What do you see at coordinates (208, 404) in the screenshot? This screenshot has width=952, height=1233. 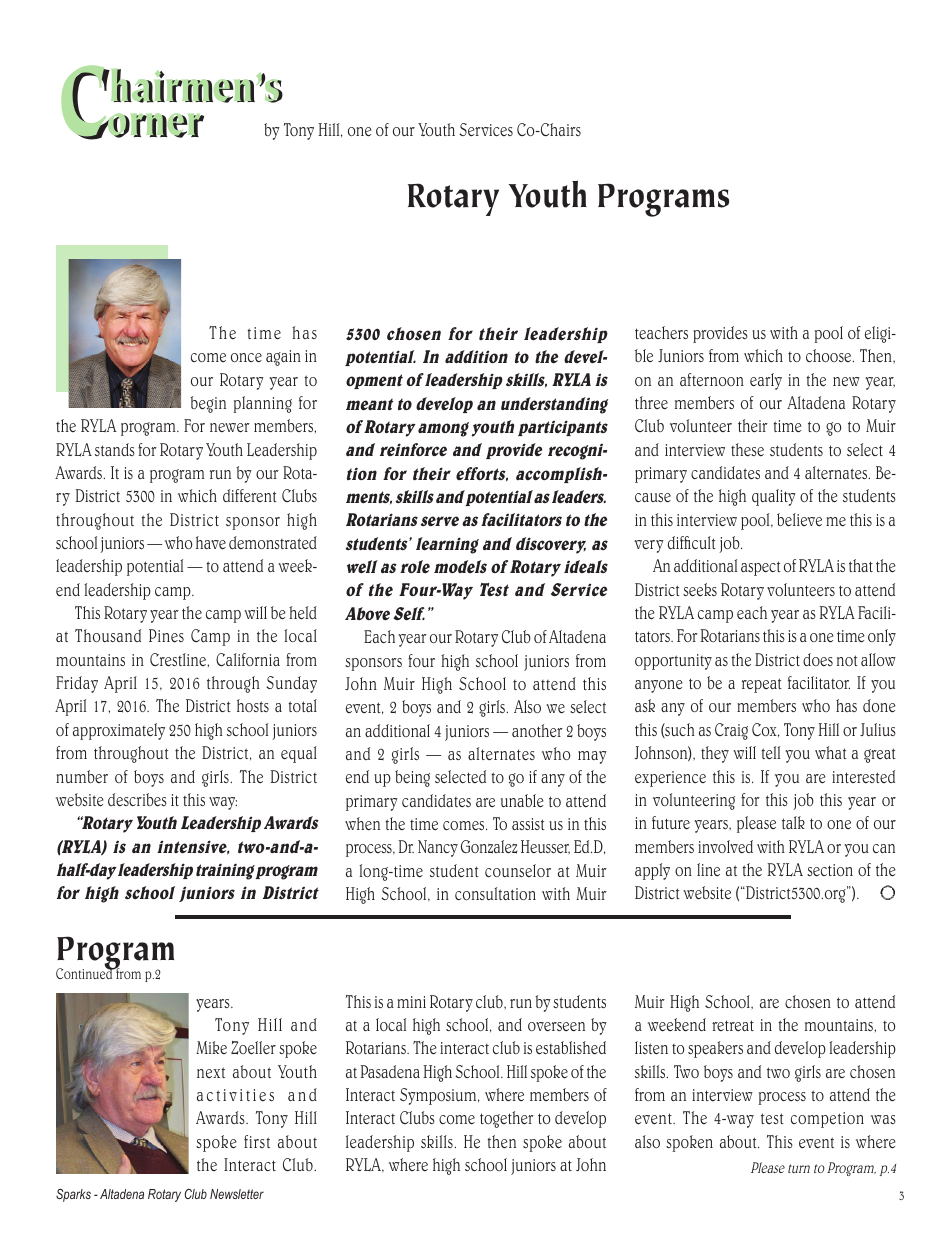 I see `begin` at bounding box center [208, 404].
